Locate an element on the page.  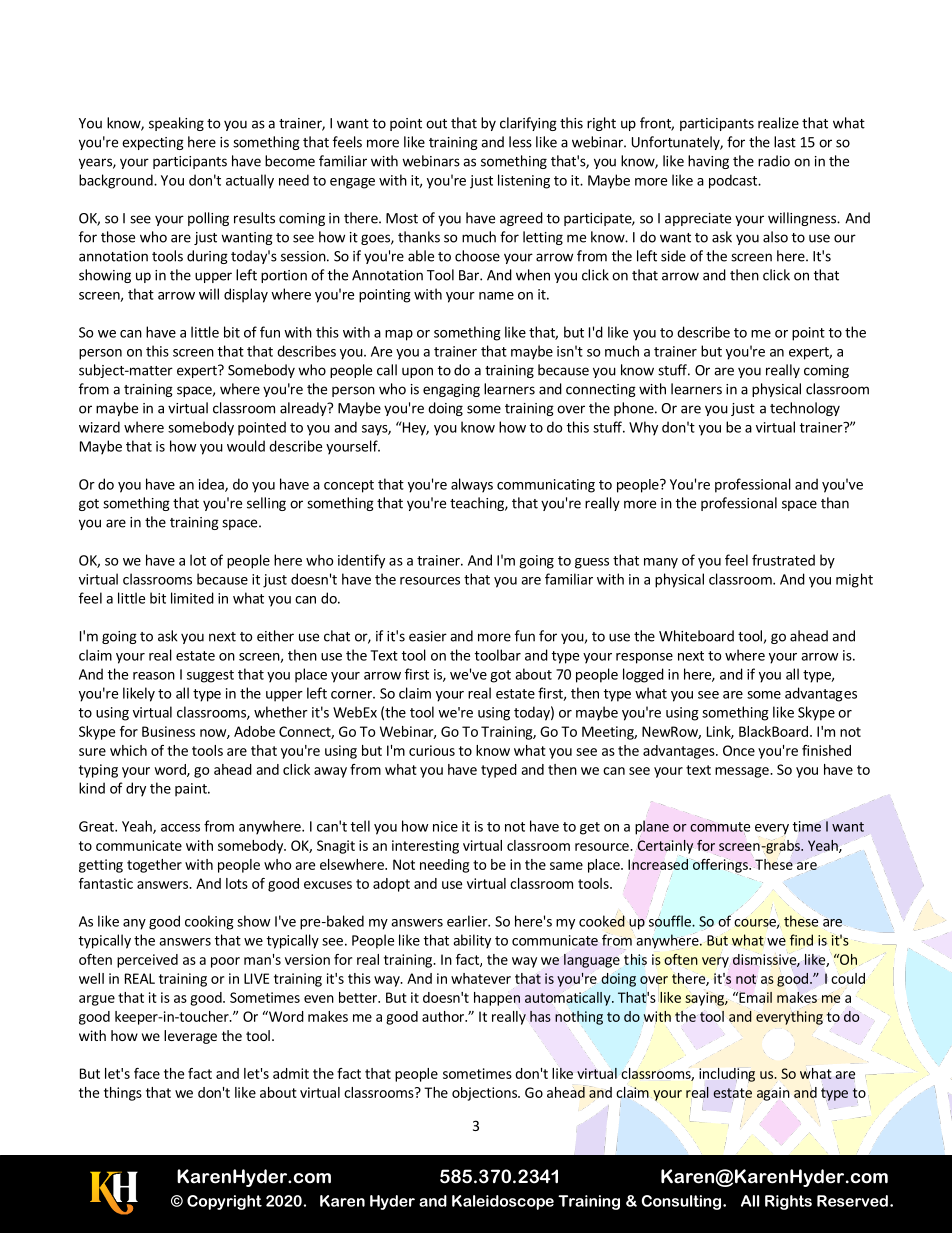
easier is located at coordinates (428, 636).
